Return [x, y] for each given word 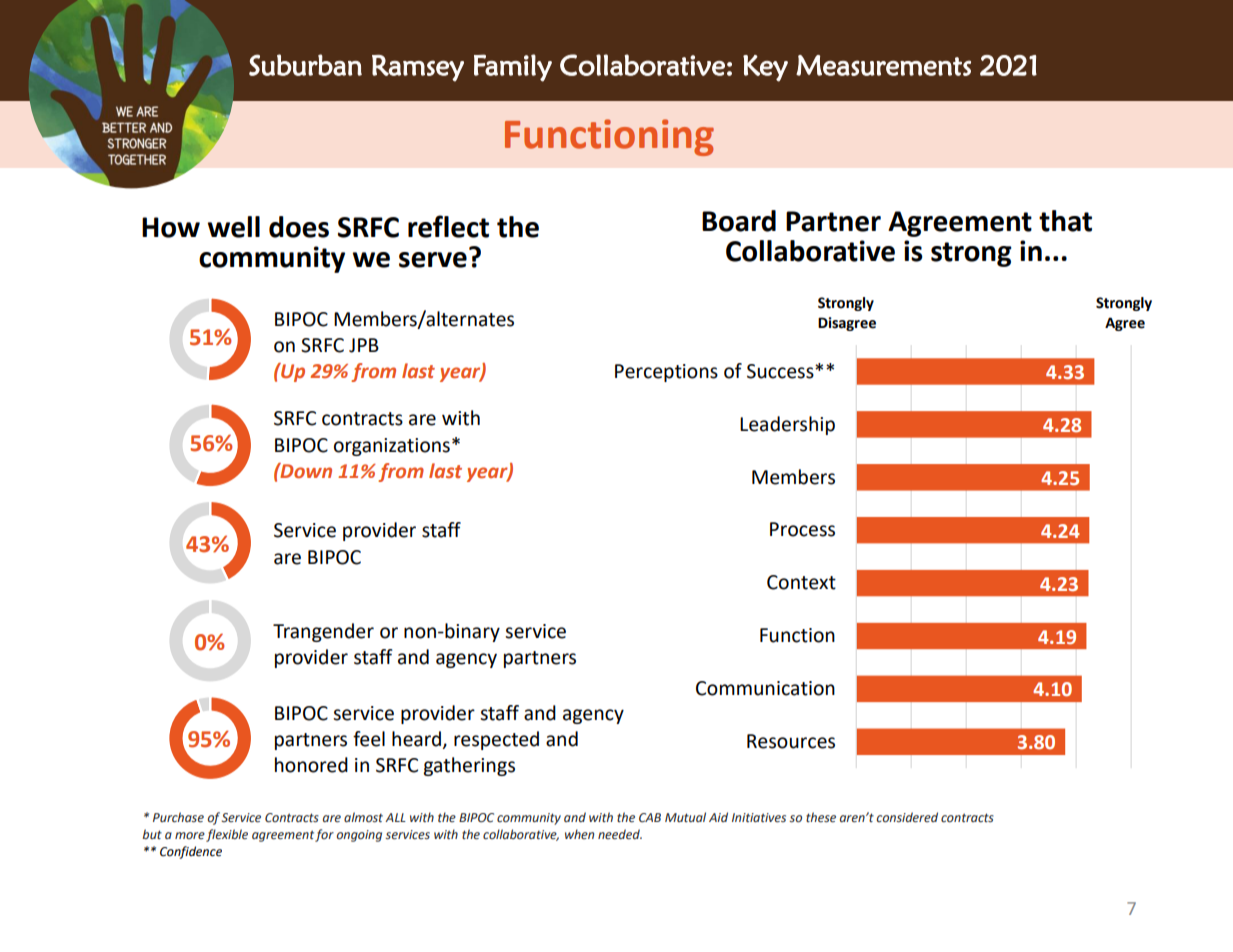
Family [513, 68]
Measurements [883, 65]
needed [620, 834]
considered [907, 817]
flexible [227, 835]
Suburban [305, 65]
